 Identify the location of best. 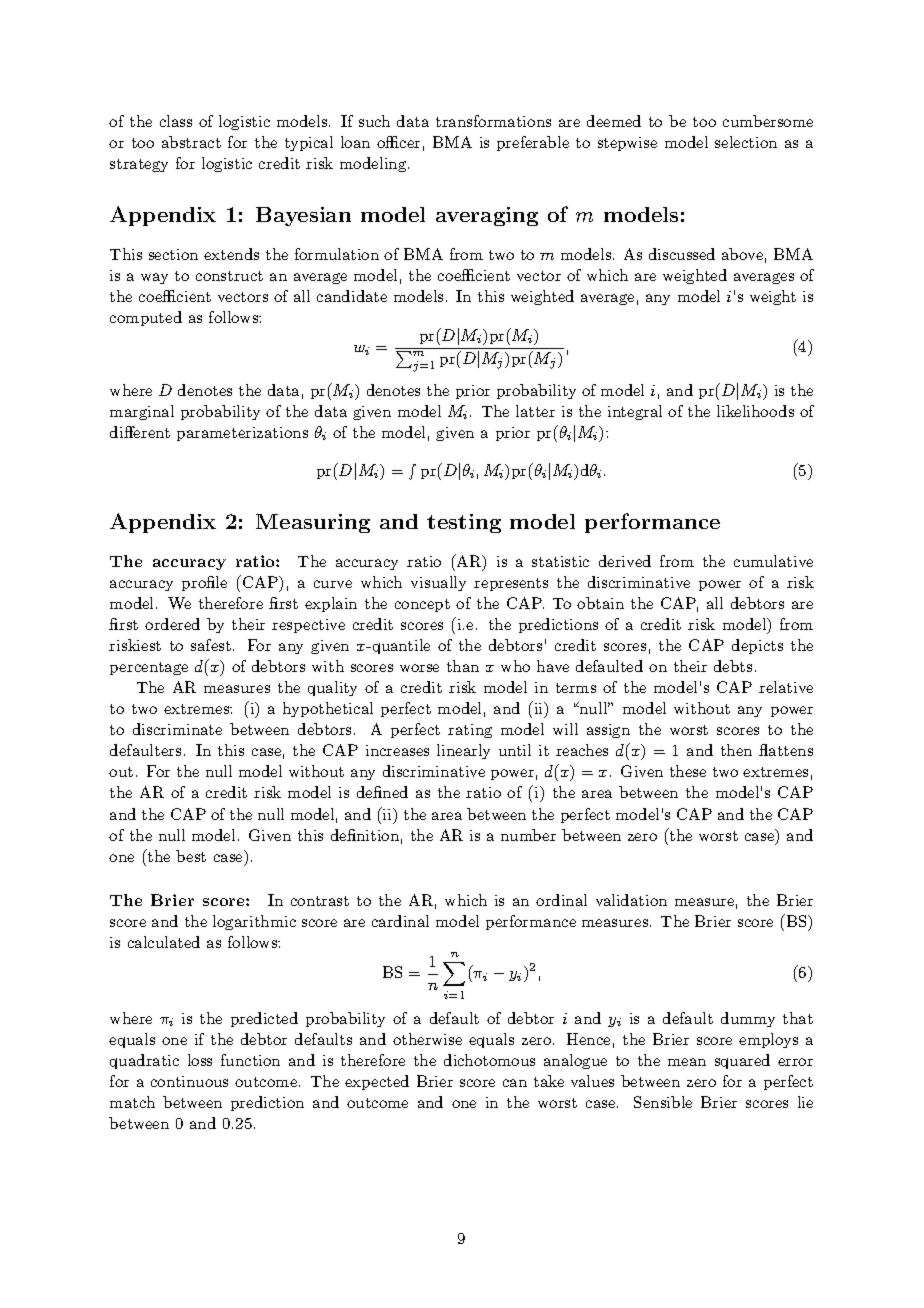
(191, 856).
